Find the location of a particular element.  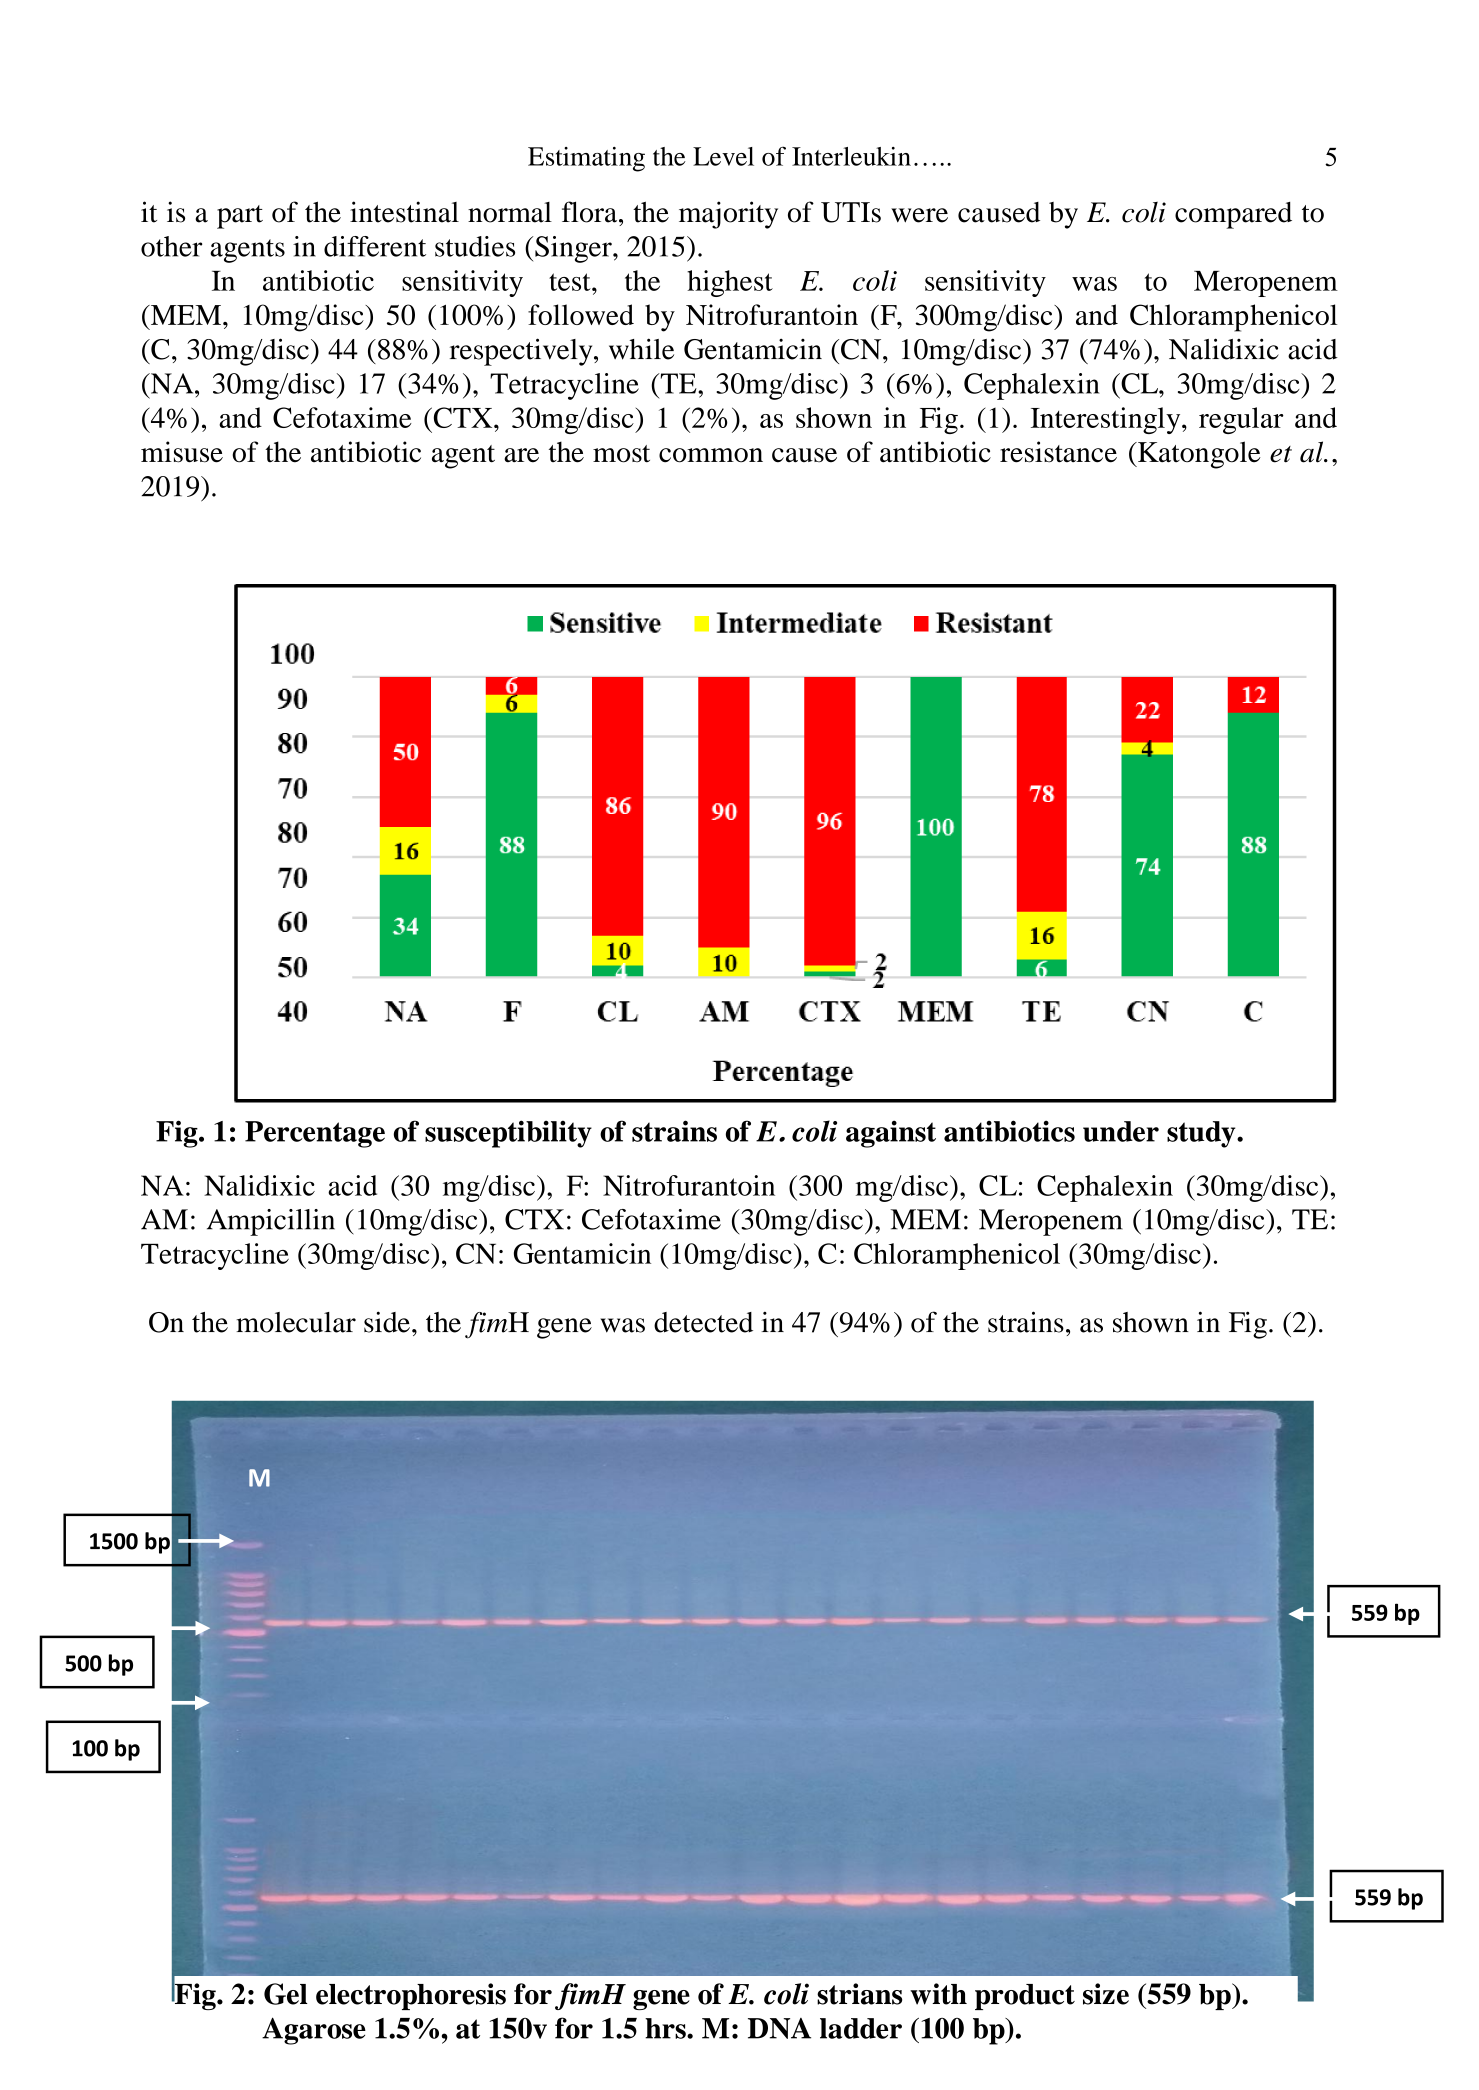

majority is located at coordinates (728, 215).
